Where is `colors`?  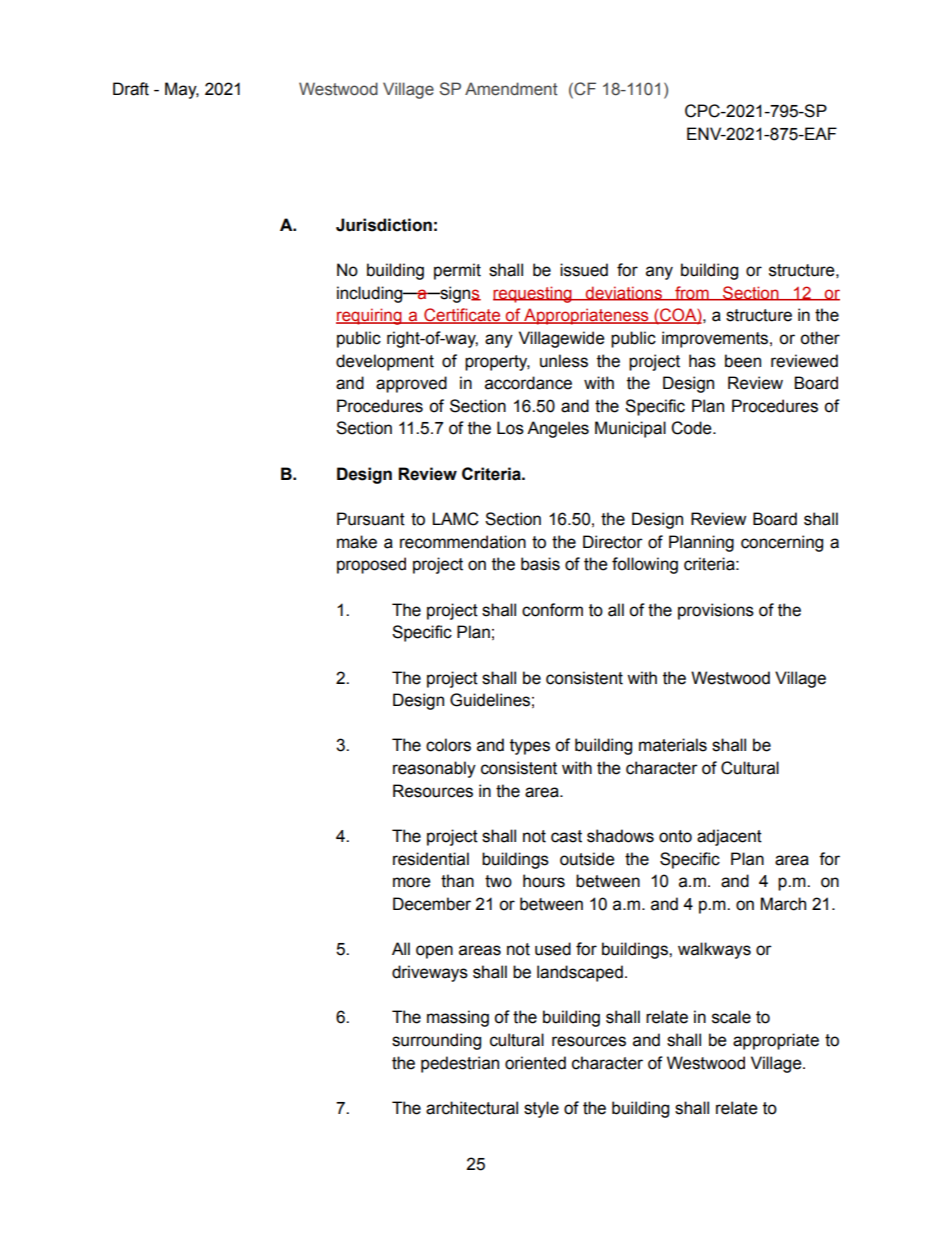 colors is located at coordinates (448, 745).
